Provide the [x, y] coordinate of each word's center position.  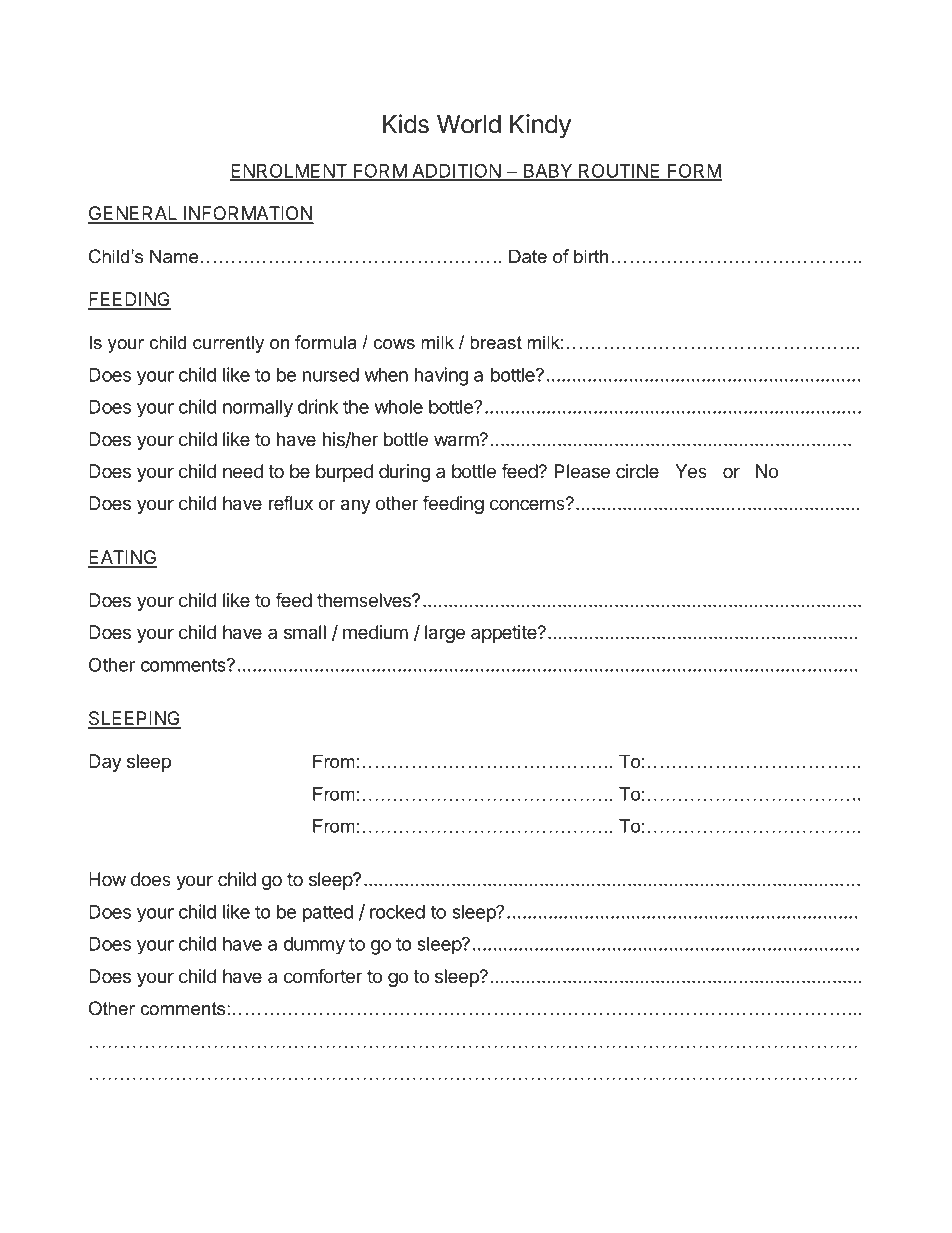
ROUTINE [620, 171]
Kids [406, 124]
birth [591, 256]
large [445, 634]
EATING [123, 558]
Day [105, 763]
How [107, 879]
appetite [505, 634]
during [404, 473]
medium [375, 632]
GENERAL [134, 214]
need [243, 471]
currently [228, 344]
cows [394, 344]
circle [637, 471]
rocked [397, 912]
